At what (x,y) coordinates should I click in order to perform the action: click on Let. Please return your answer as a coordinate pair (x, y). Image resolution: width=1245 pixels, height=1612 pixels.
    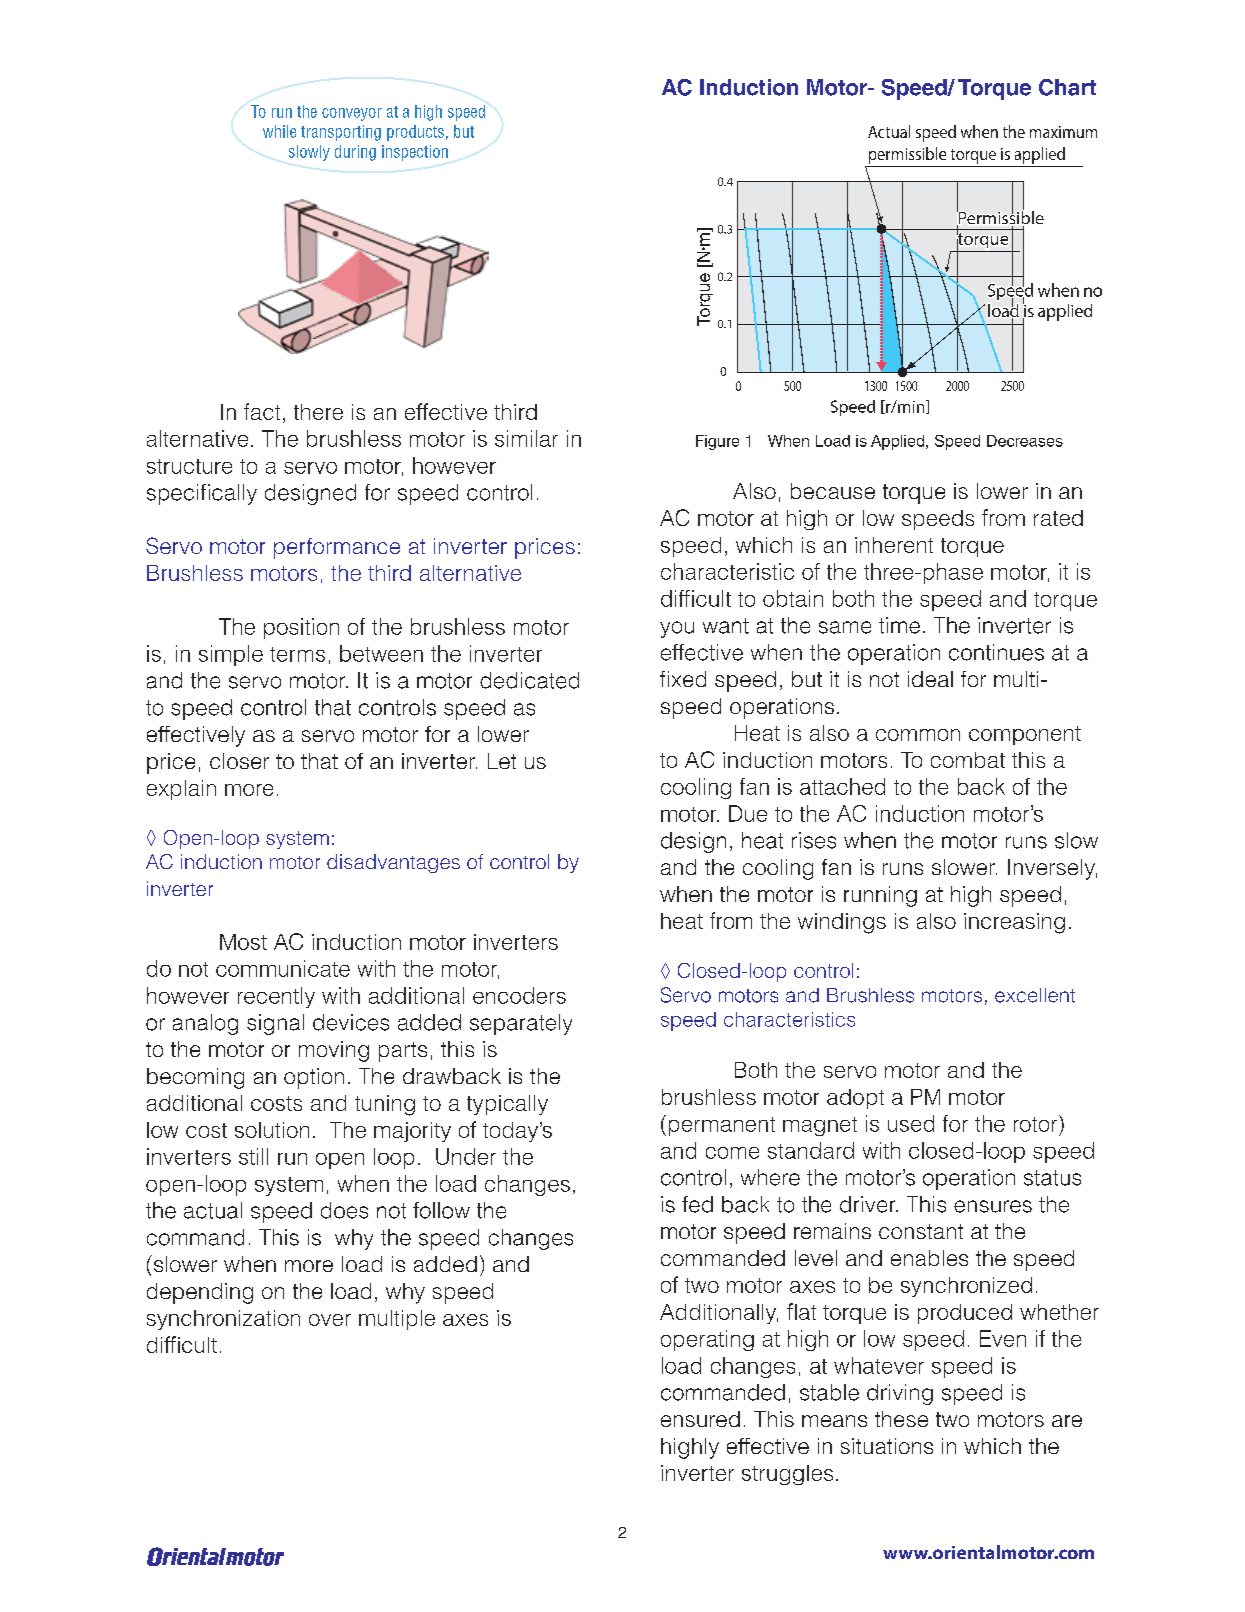
    Looking at the image, I should click on (502, 761).
